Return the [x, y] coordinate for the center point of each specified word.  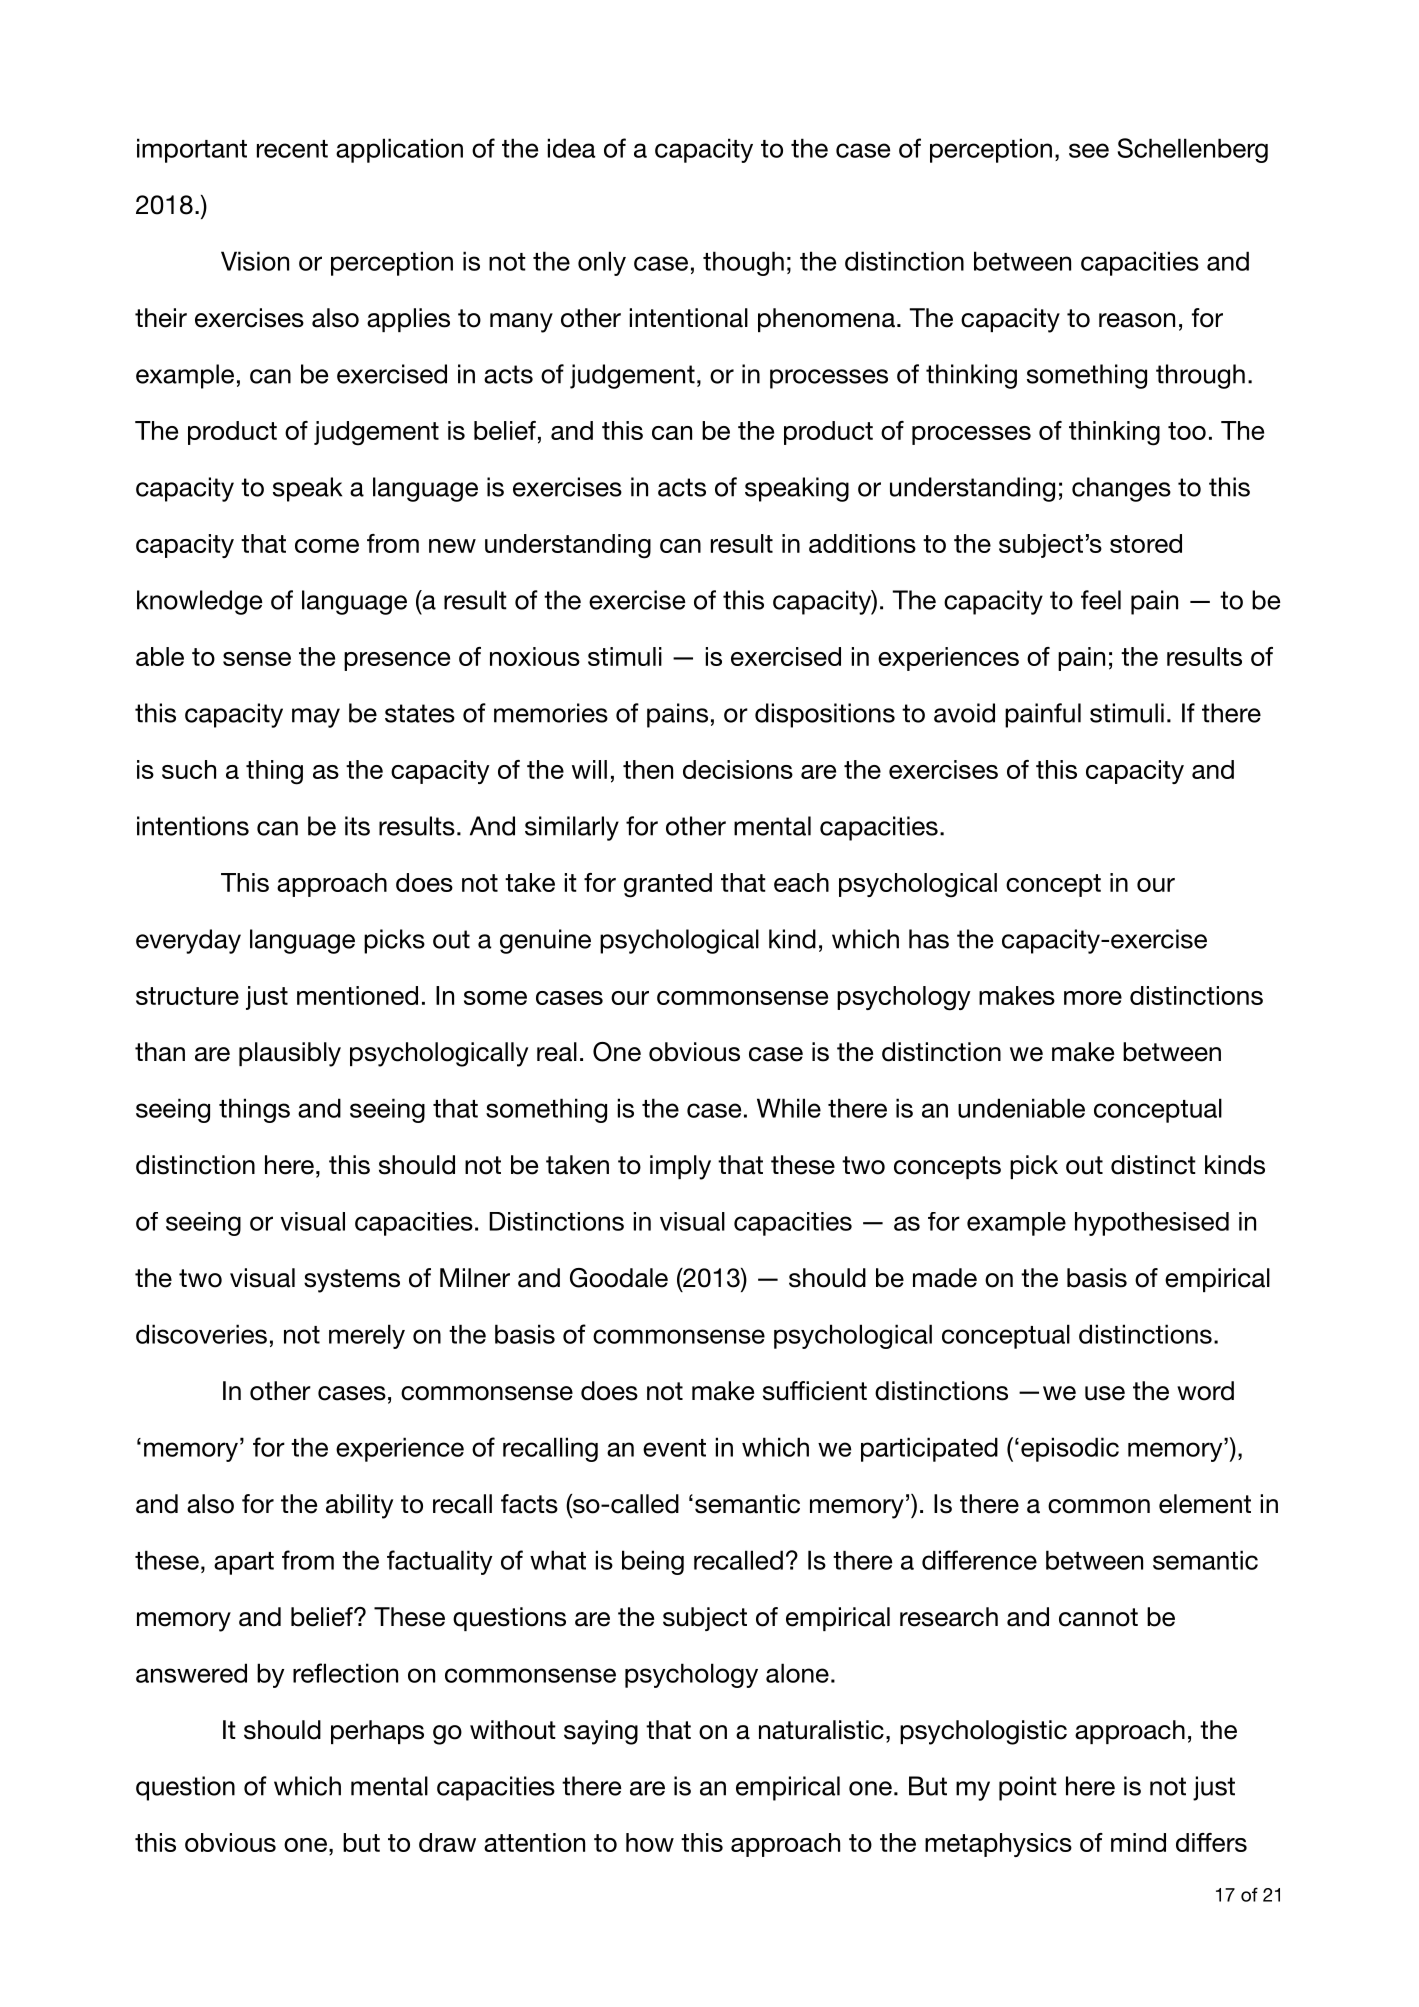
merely [367, 1336]
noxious [535, 656]
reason [1137, 320]
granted [668, 885]
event [674, 1448]
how [650, 1842]
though [743, 263]
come [327, 546]
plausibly [290, 1054]
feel [1101, 600]
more [1093, 998]
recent [292, 149]
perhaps [377, 1732]
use [1105, 1393]
